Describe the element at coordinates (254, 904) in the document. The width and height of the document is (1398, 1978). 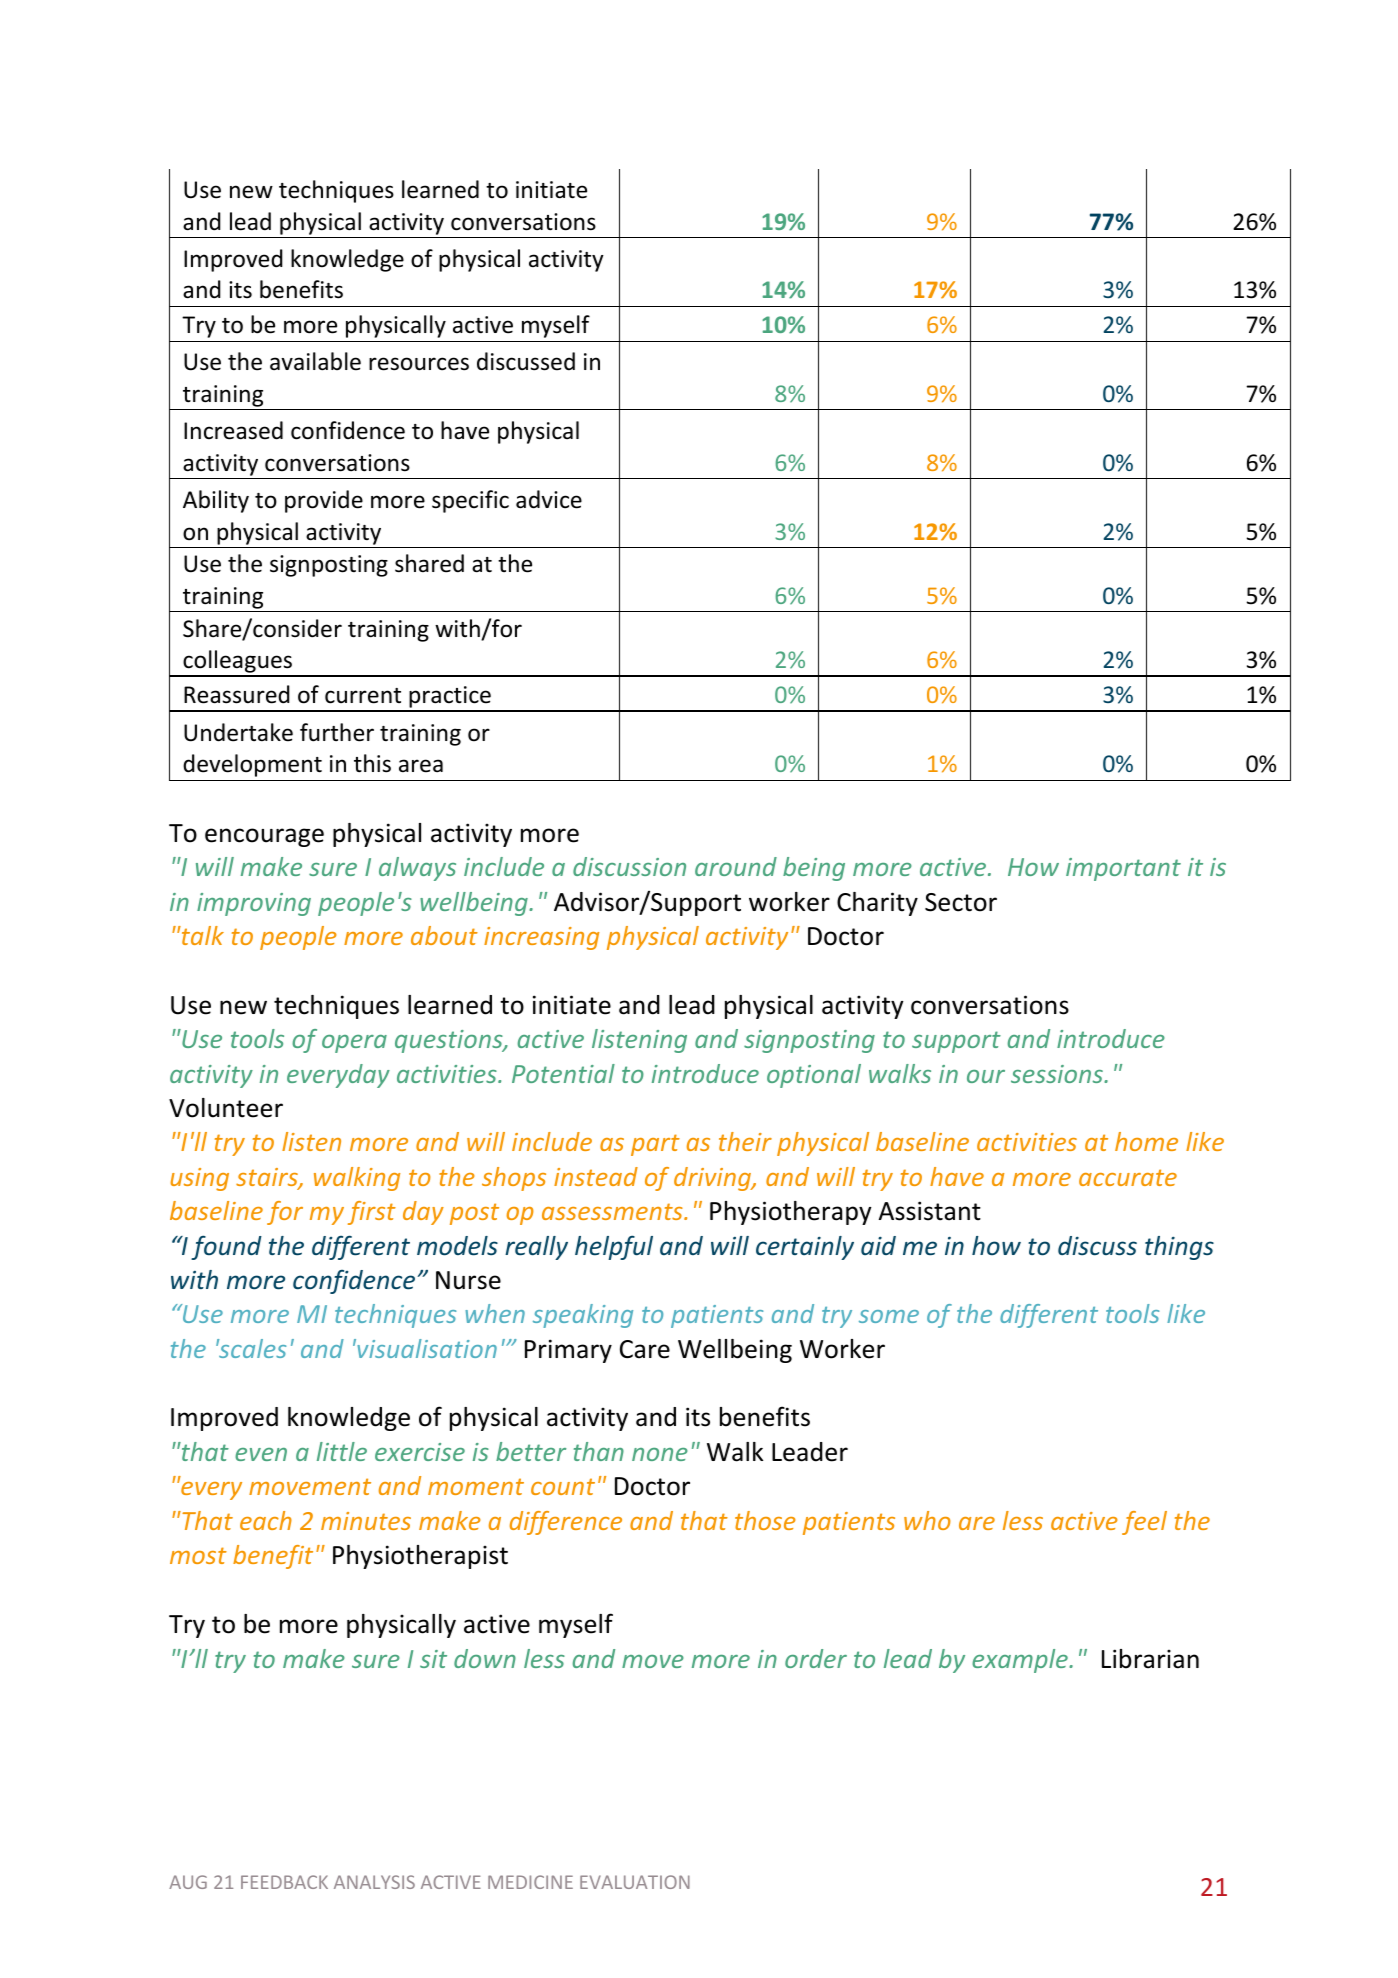
I see `improving` at that location.
